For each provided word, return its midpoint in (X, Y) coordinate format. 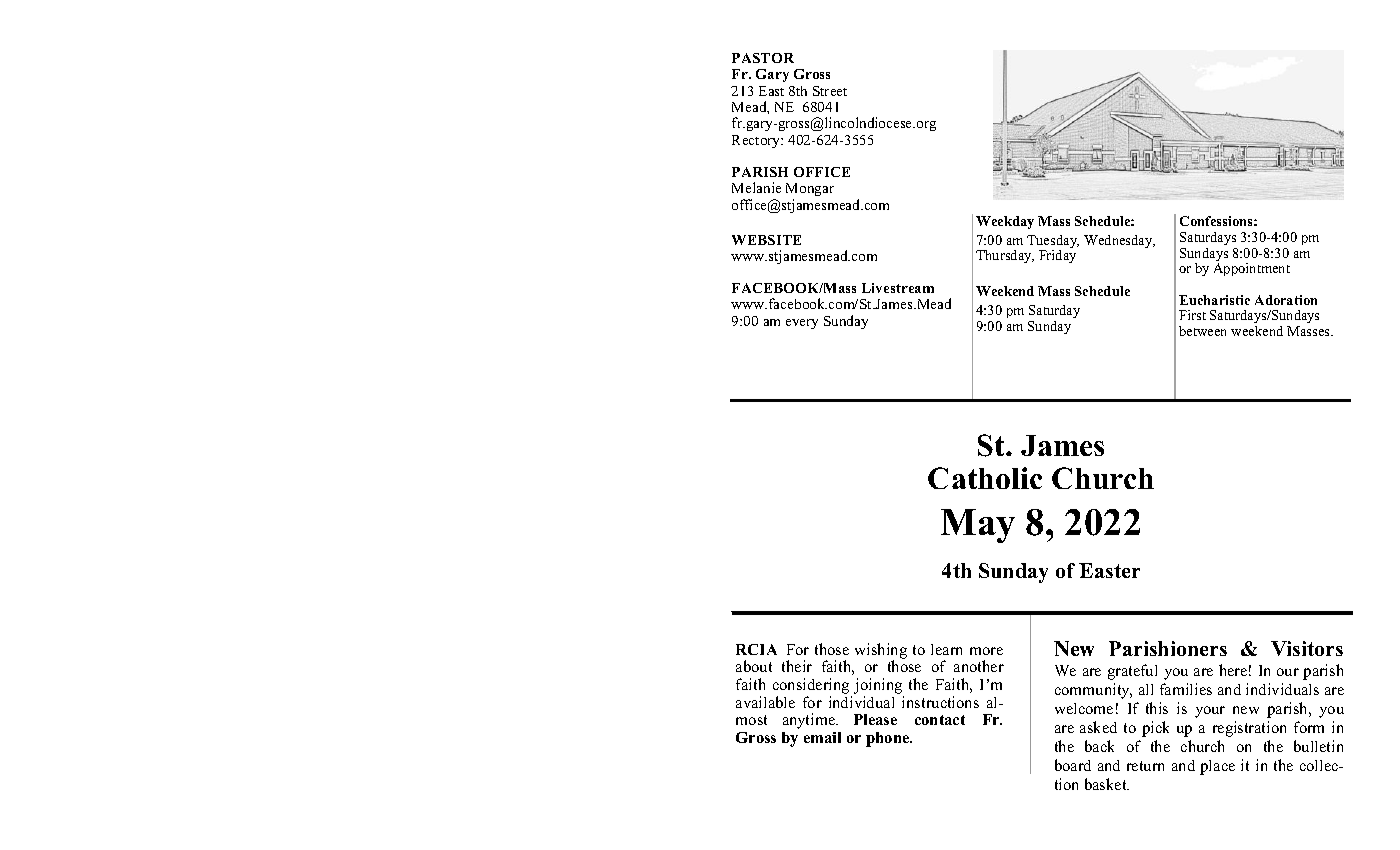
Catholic (985, 478)
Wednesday (1119, 241)
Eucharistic (1214, 300)
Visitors (1307, 648)
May (978, 526)
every (802, 324)
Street (830, 91)
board (1073, 765)
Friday (1057, 256)
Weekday (1005, 222)
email (822, 737)
